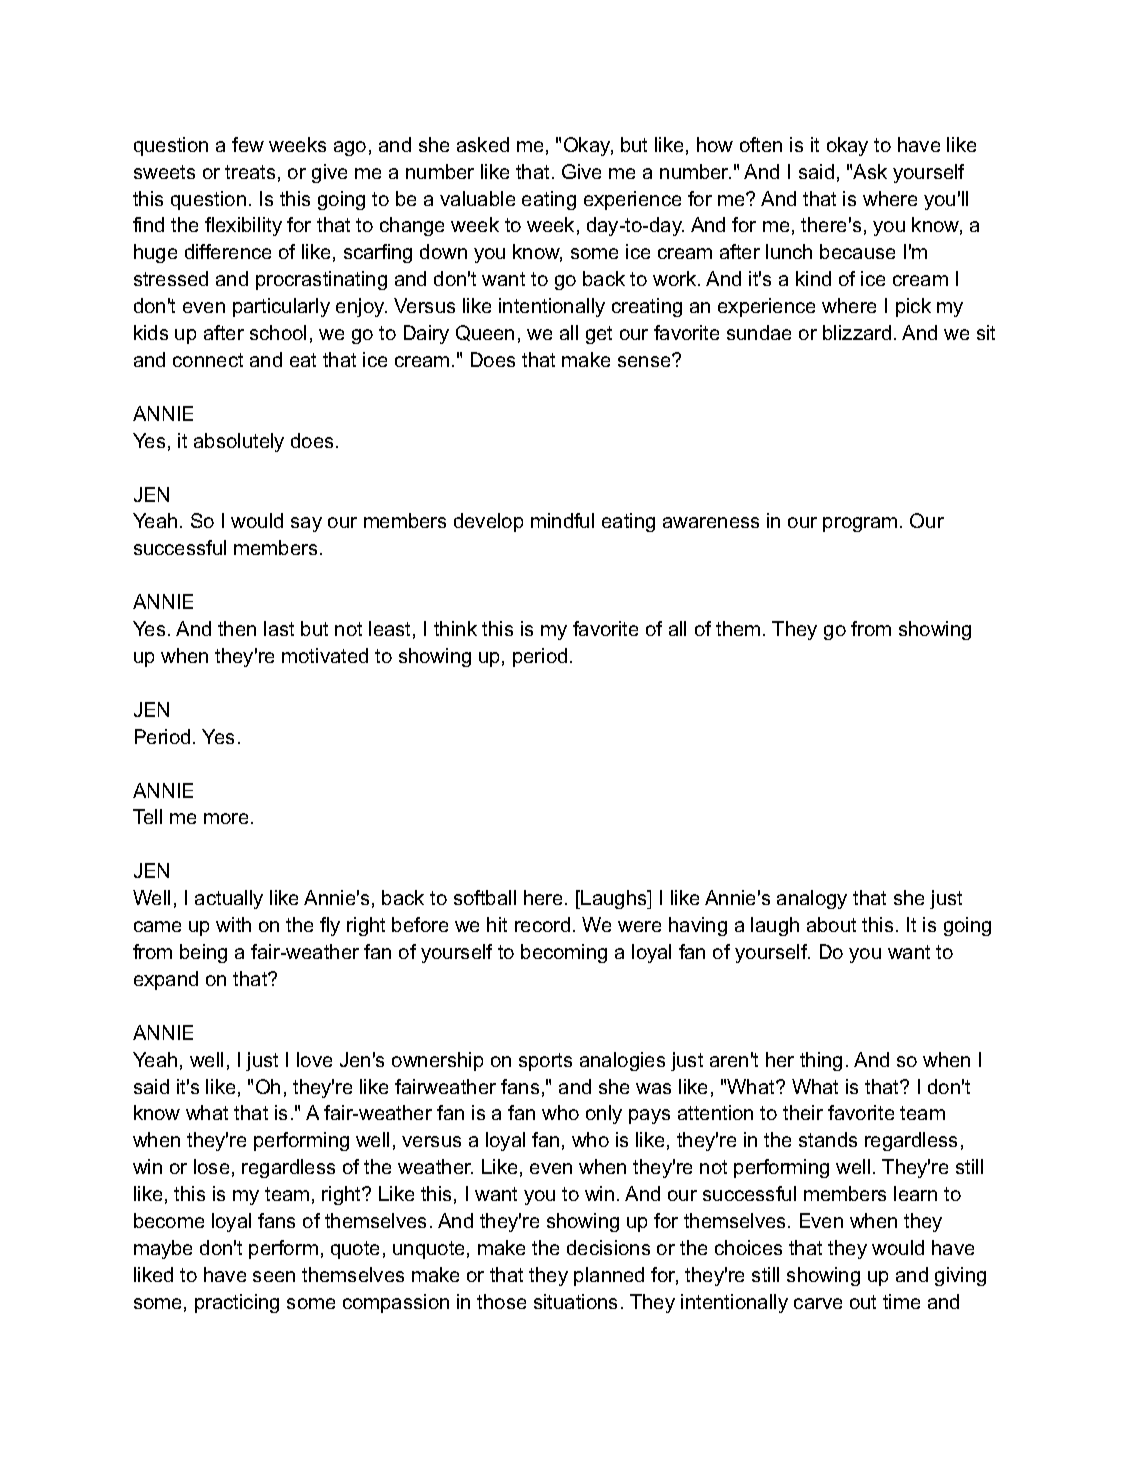  What do you see at coordinates (575, 1301) in the screenshot?
I see `situations` at bounding box center [575, 1301].
